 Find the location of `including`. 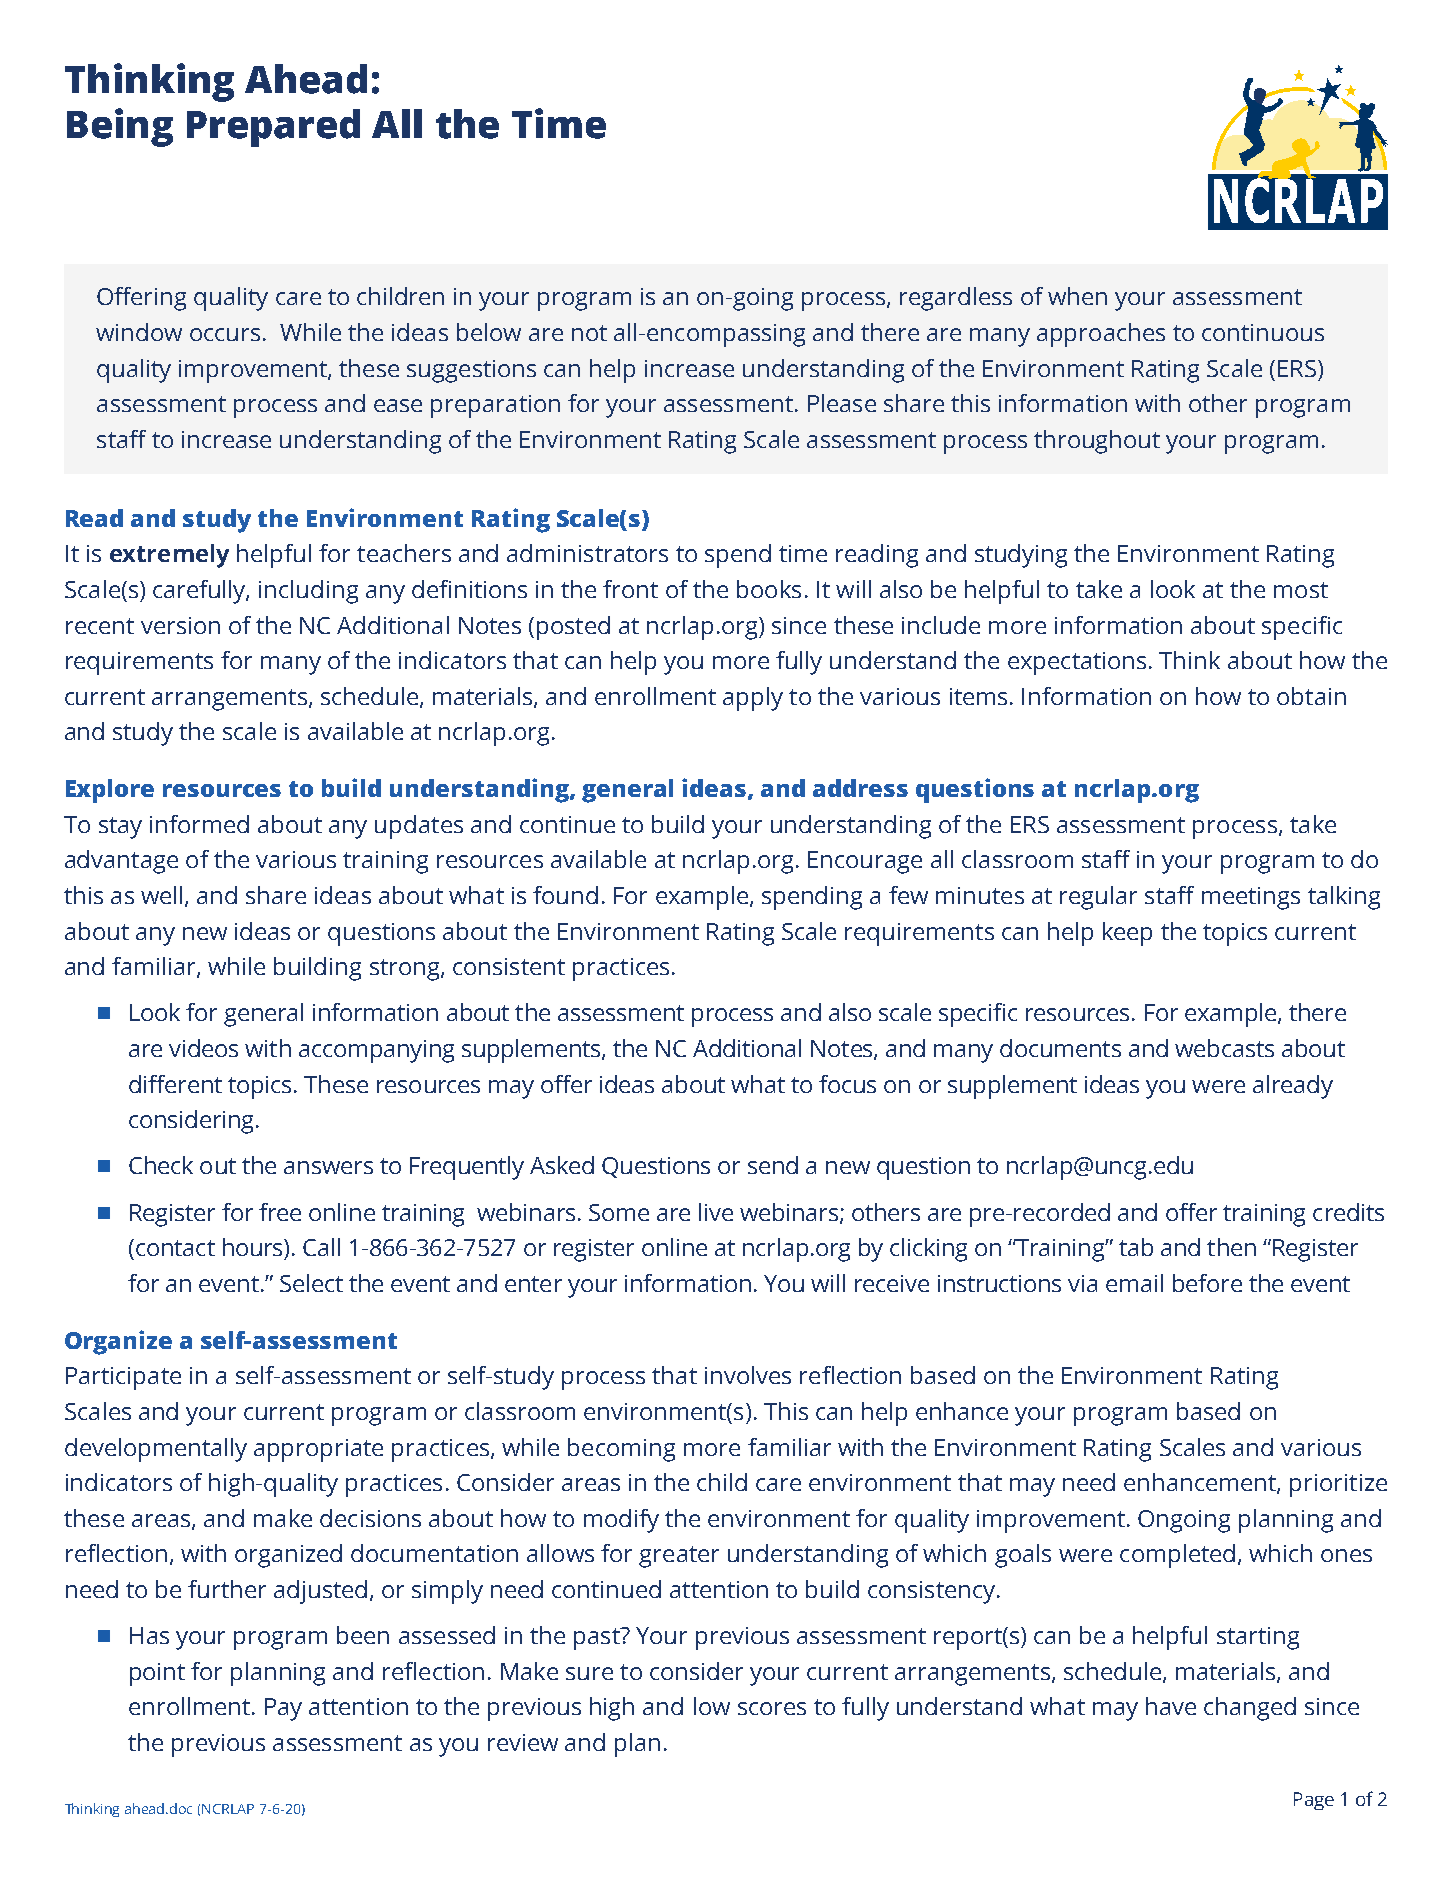

including is located at coordinates (308, 592).
